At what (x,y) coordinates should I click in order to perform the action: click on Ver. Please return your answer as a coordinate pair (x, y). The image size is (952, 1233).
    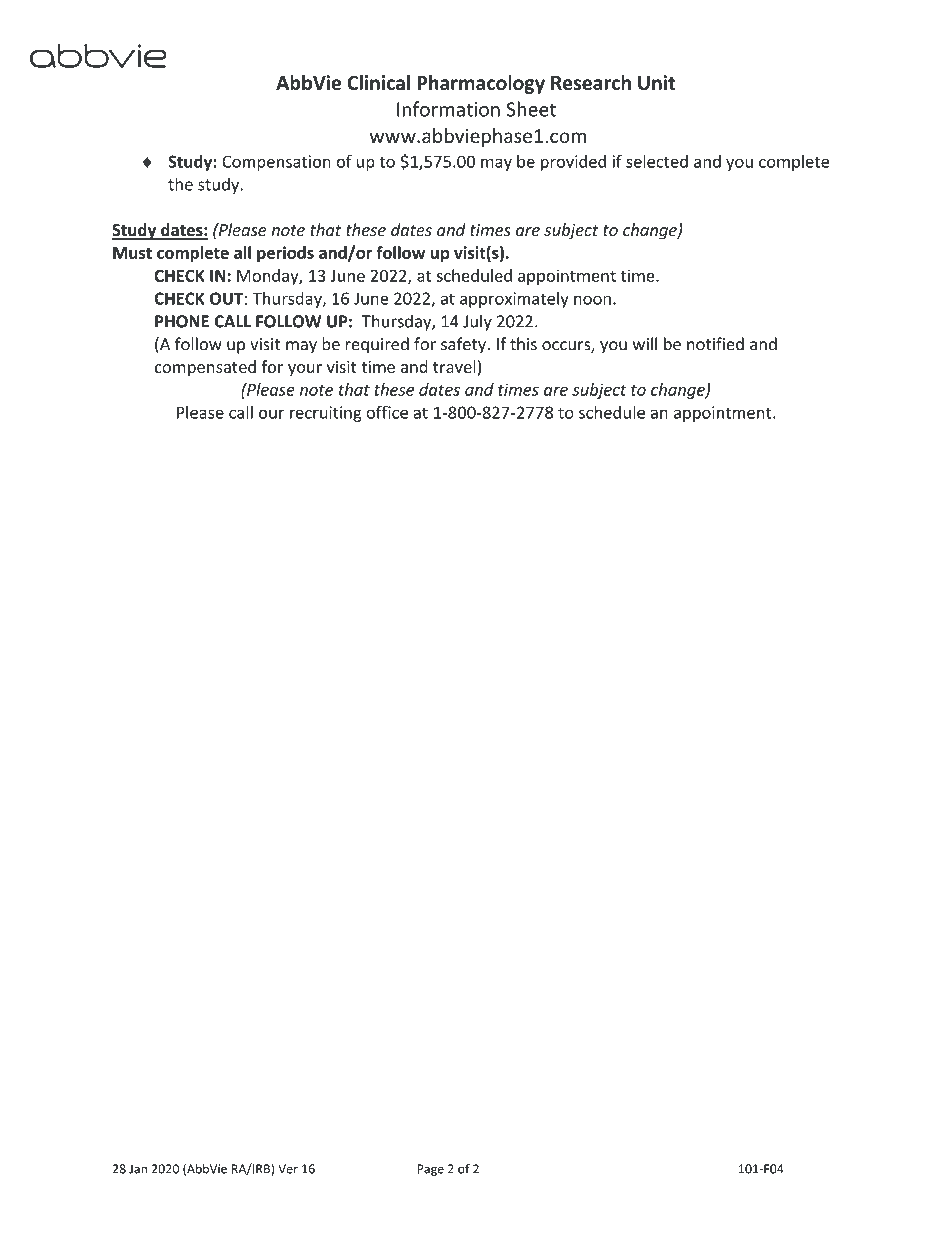
    Looking at the image, I should click on (288, 1169).
